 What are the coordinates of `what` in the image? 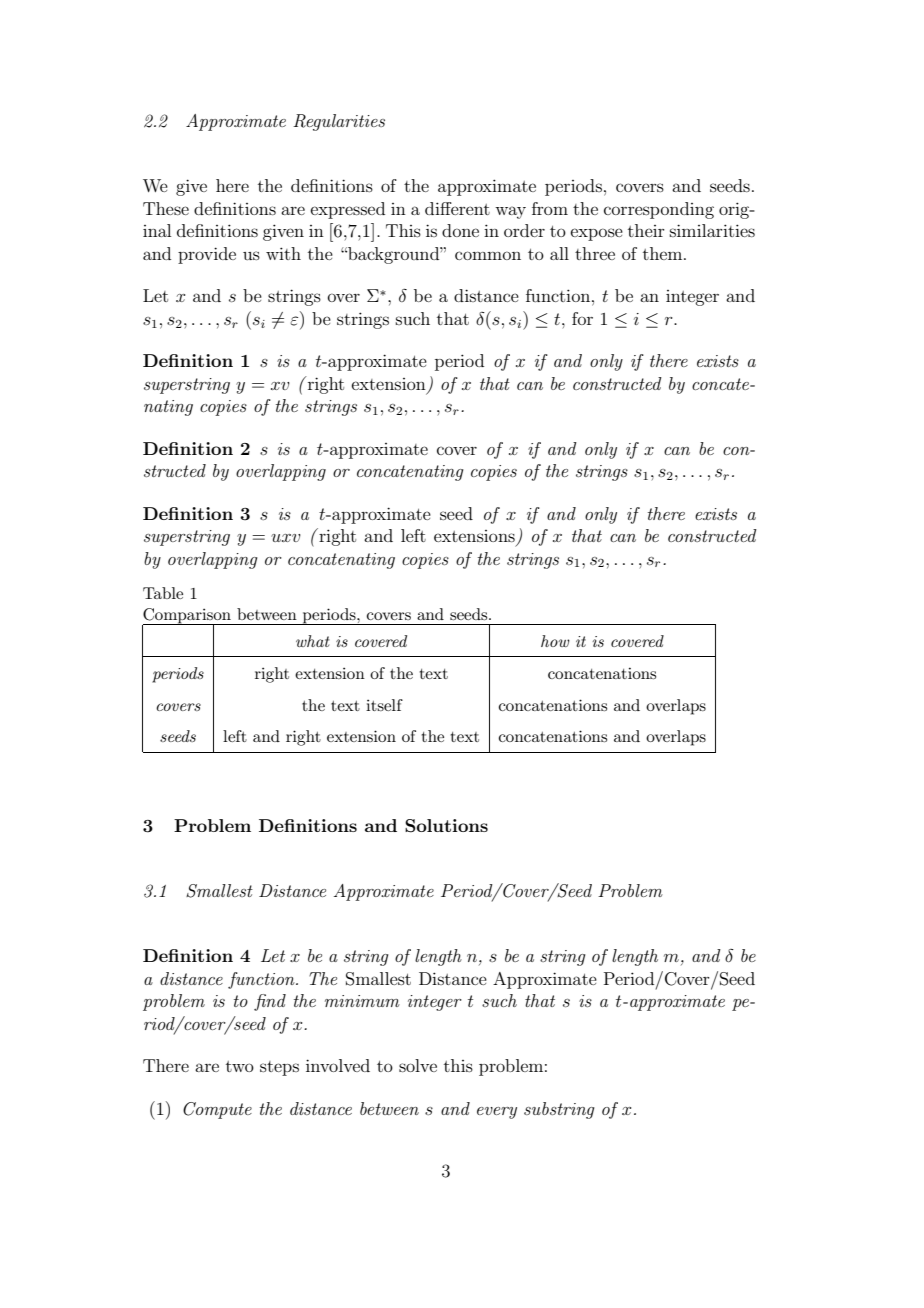 It's located at (313, 641).
